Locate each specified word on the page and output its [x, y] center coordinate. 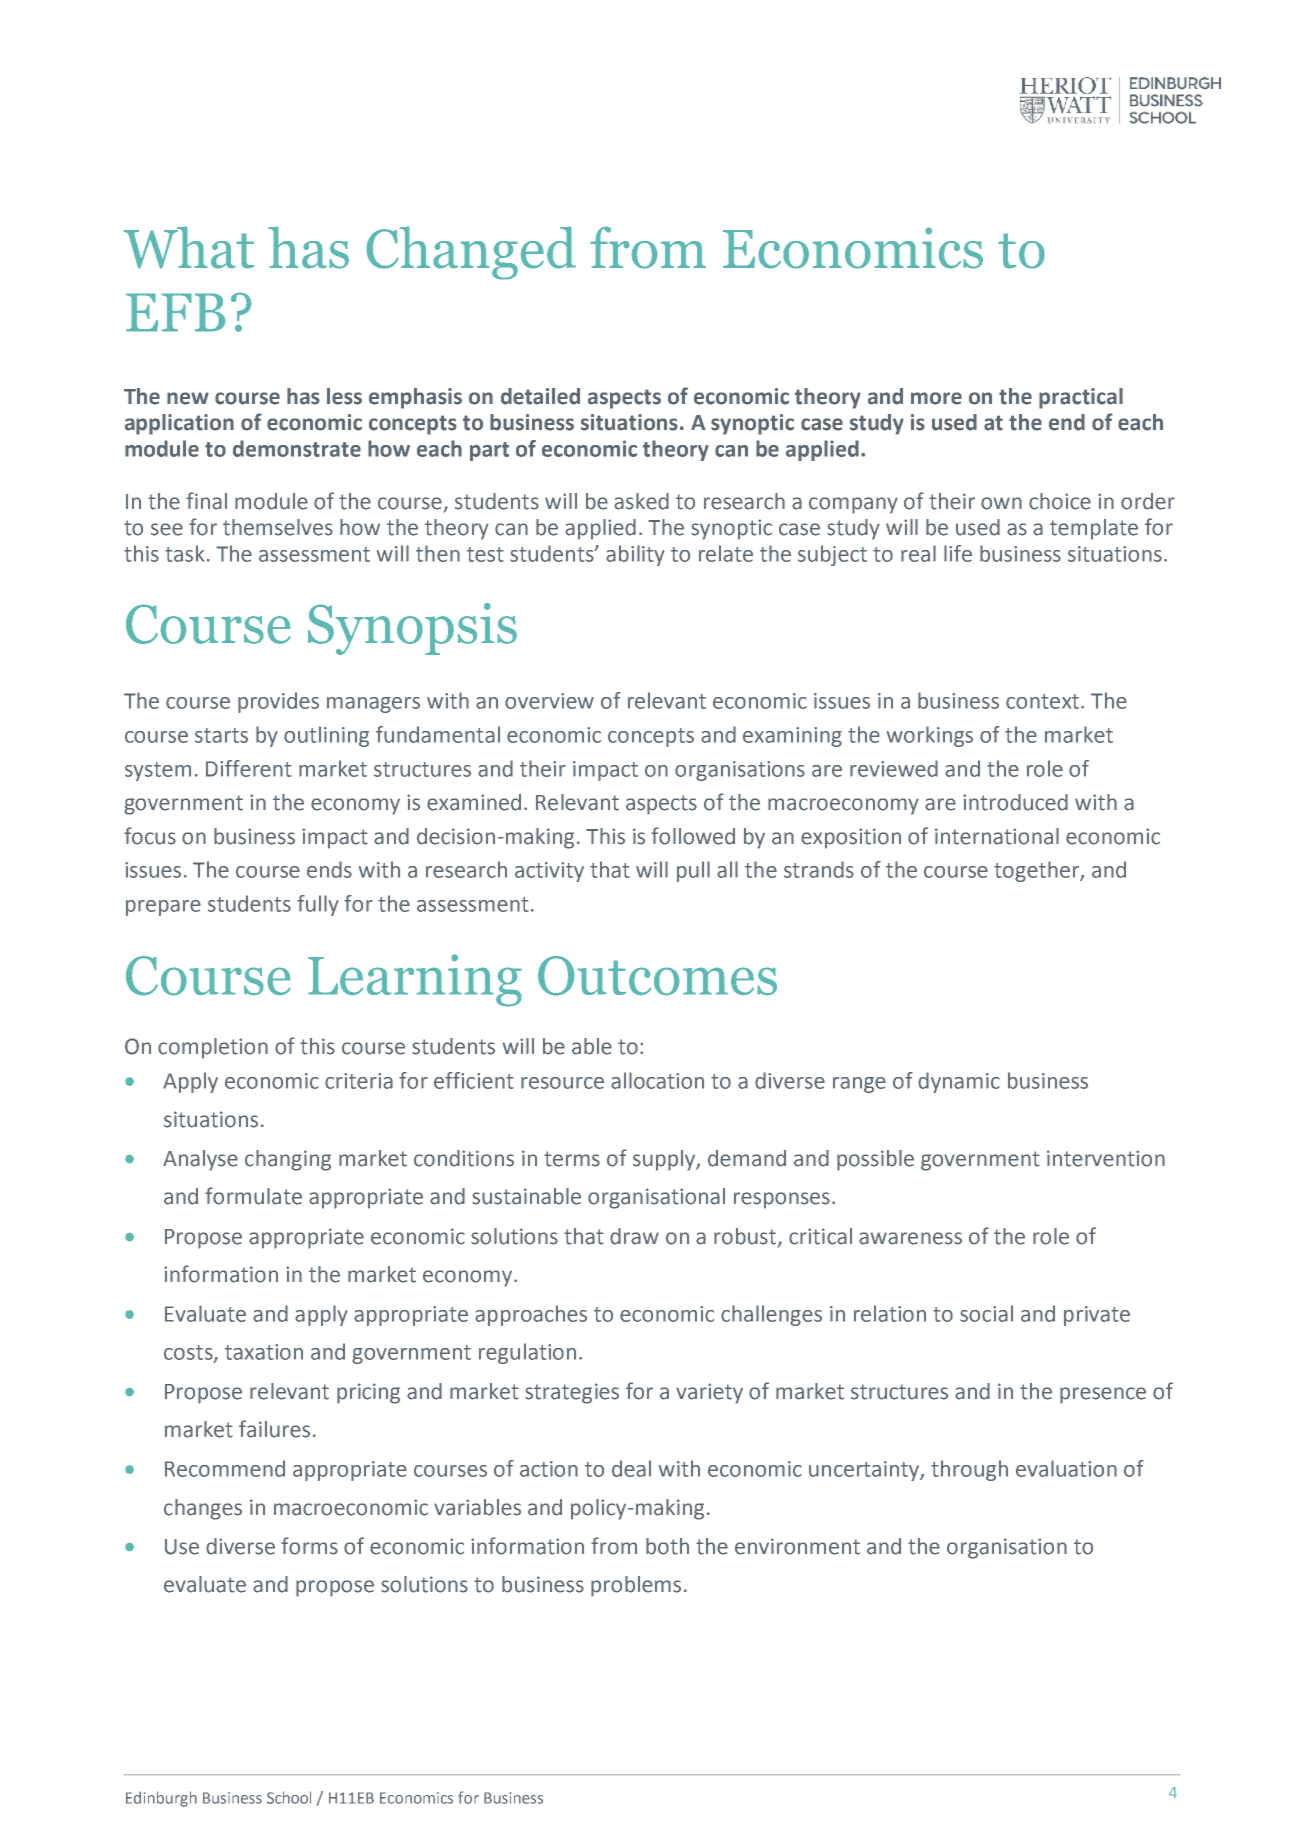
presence [1103, 1395]
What [189, 247]
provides [278, 702]
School [289, 1797]
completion [213, 1048]
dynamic [959, 1082]
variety [709, 1393]
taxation [264, 1352]
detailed [540, 396]
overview [549, 701]
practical [1081, 398]
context [1042, 701]
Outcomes [657, 976]
